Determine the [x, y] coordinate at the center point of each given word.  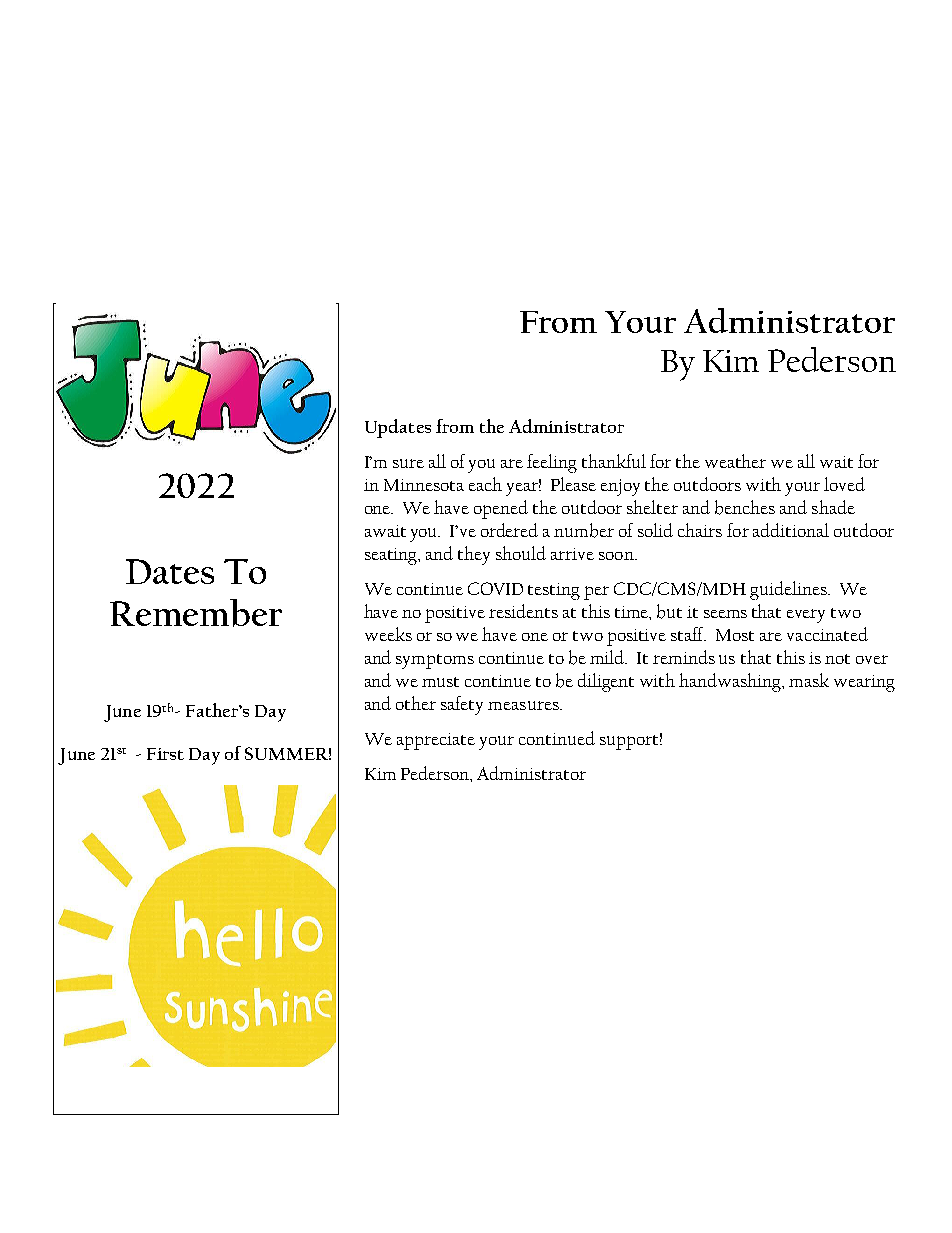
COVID [495, 588]
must [440, 682]
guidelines [789, 590]
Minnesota [424, 485]
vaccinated [827, 634]
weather [735, 461]
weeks [388, 634]
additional [791, 530]
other [416, 703]
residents [523, 611]
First [165, 754]
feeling [552, 463]
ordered [509, 530]
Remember [196, 613]
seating [392, 556]
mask [809, 680]
